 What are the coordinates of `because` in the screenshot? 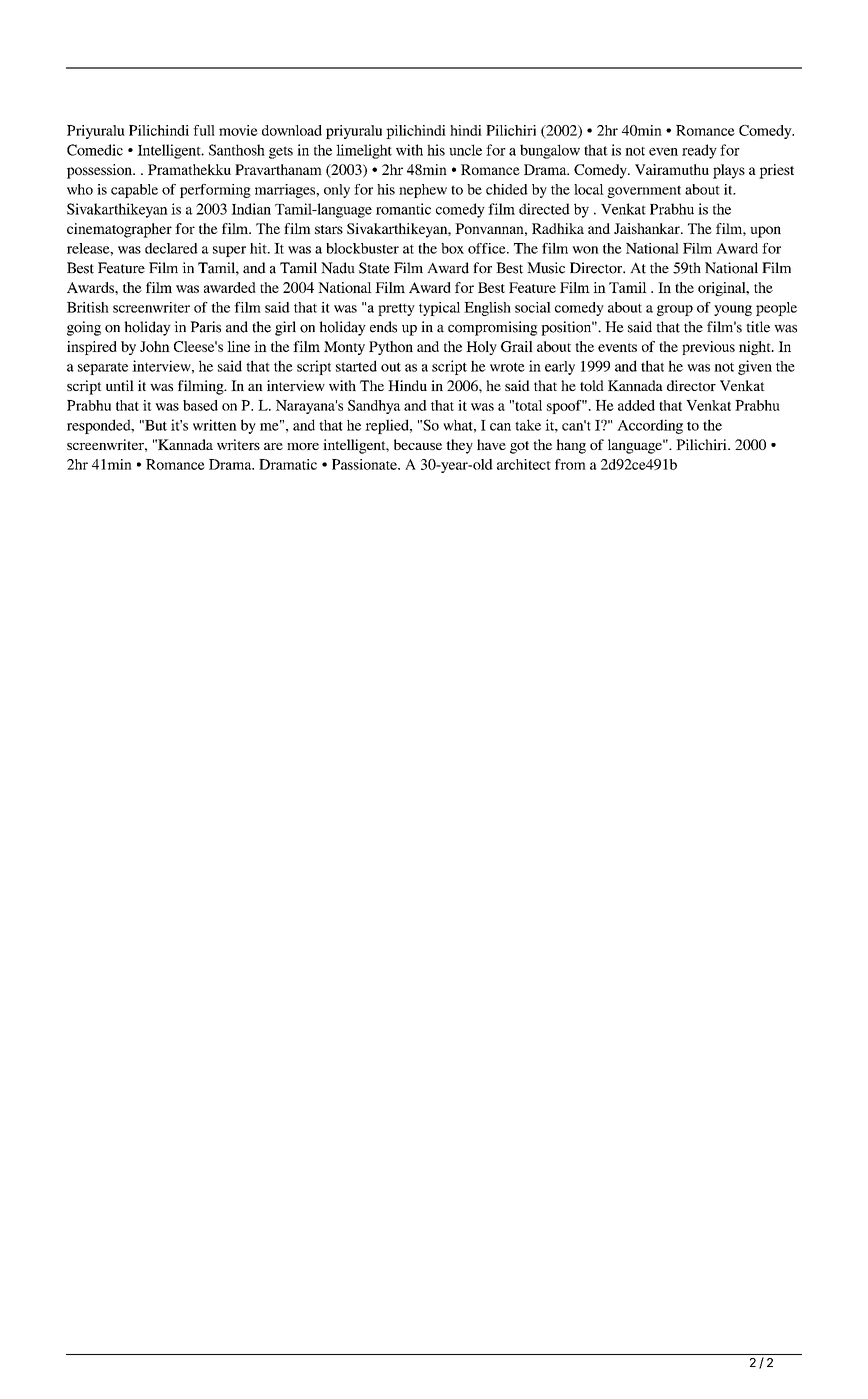 It's located at (418, 444).
